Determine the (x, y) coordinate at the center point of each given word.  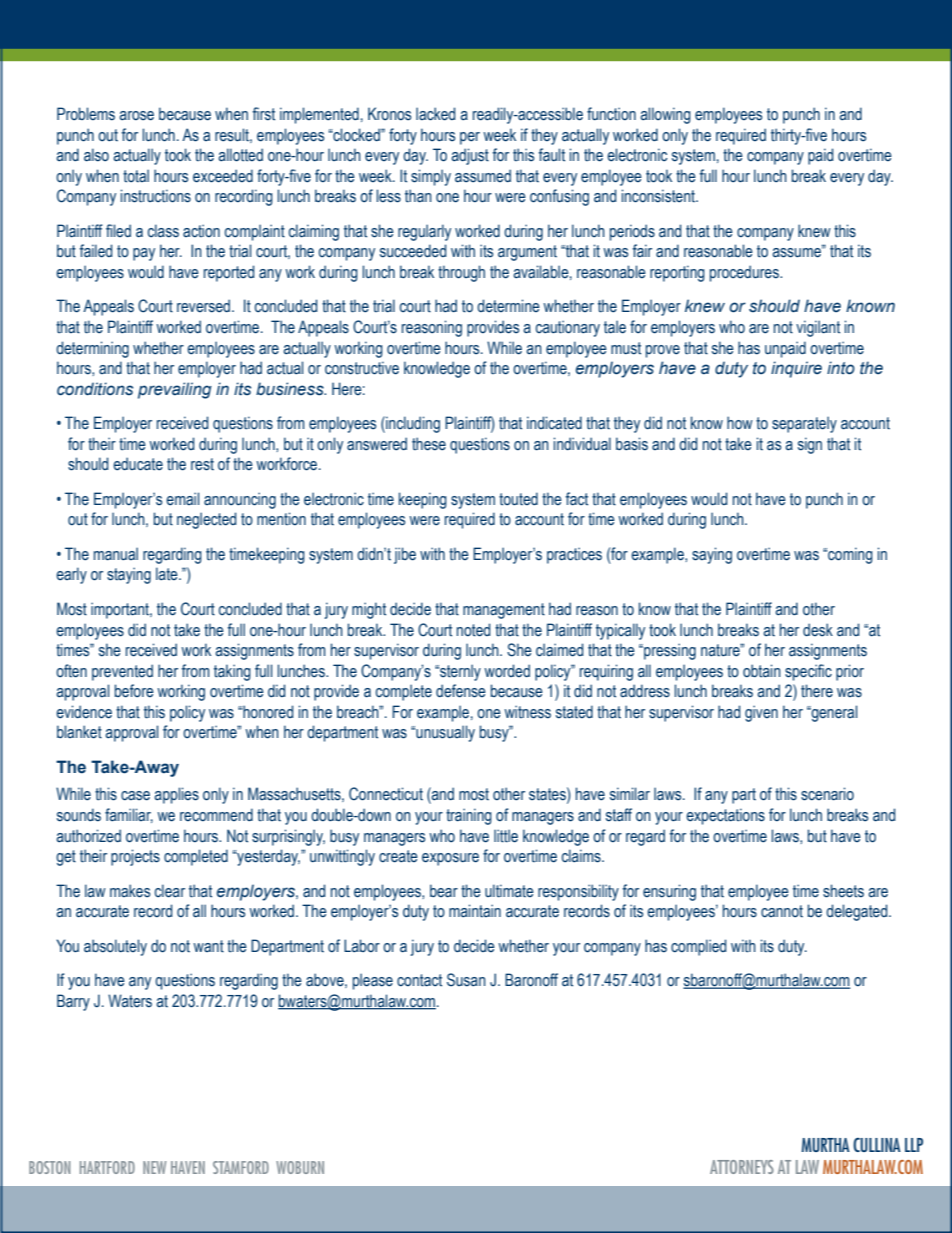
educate (138, 464)
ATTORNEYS (742, 1167)
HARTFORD (107, 1167)
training (469, 816)
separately (804, 424)
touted (518, 499)
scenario (827, 794)
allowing (665, 115)
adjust (470, 156)
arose (136, 116)
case (135, 796)
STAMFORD (241, 1167)
